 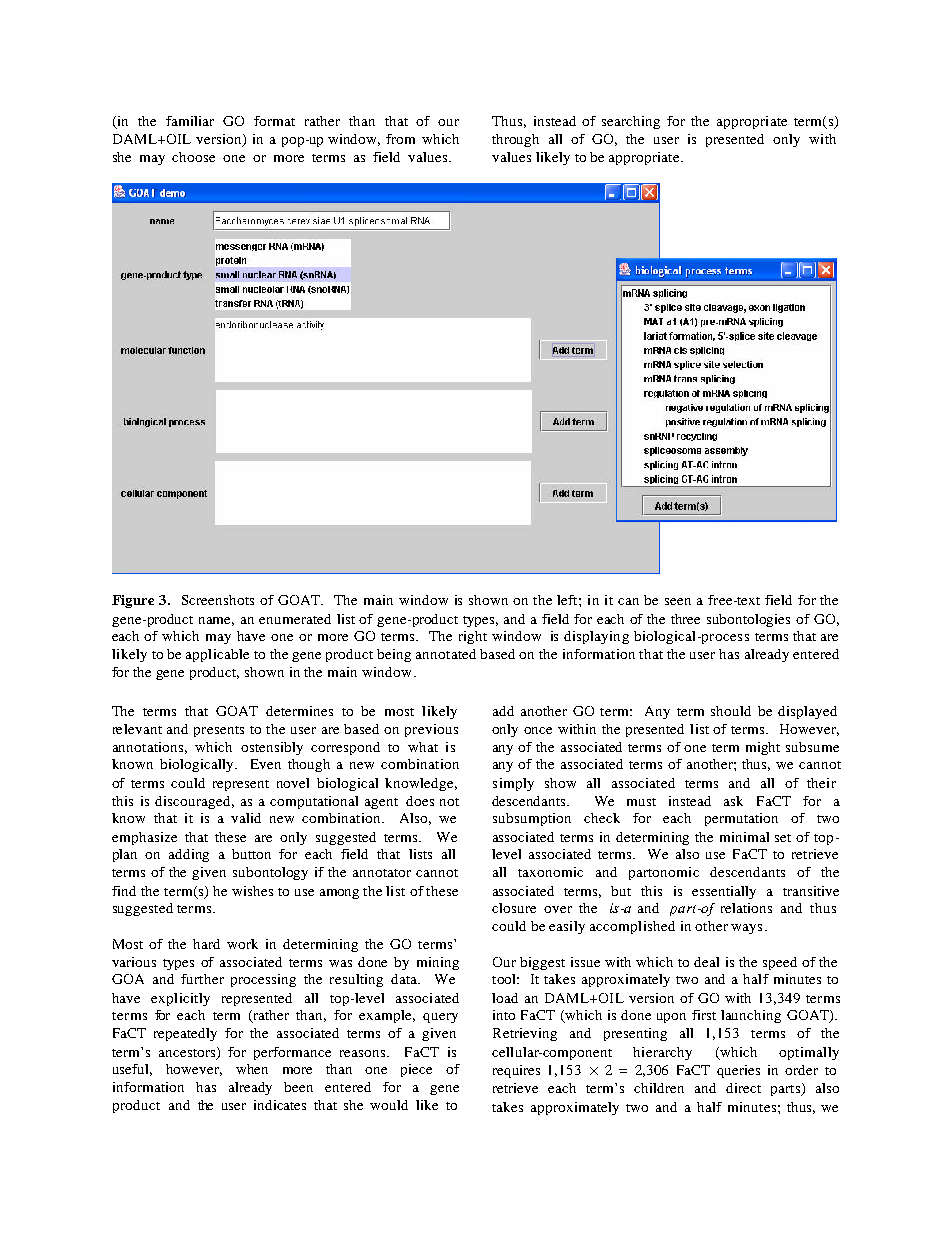 I want to click on presents, so click(x=219, y=731).
